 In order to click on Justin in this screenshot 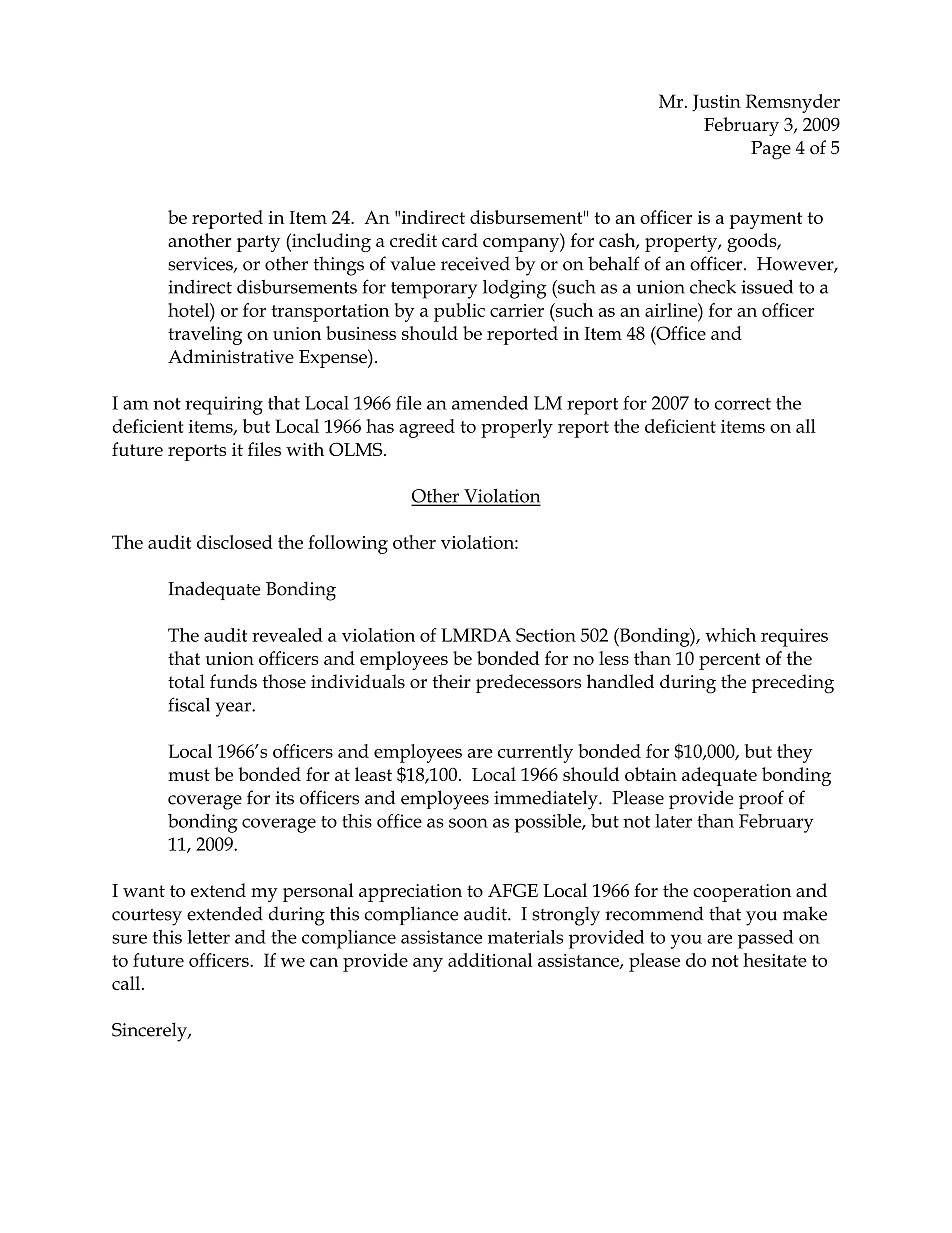, I will do `click(716, 103)`.
